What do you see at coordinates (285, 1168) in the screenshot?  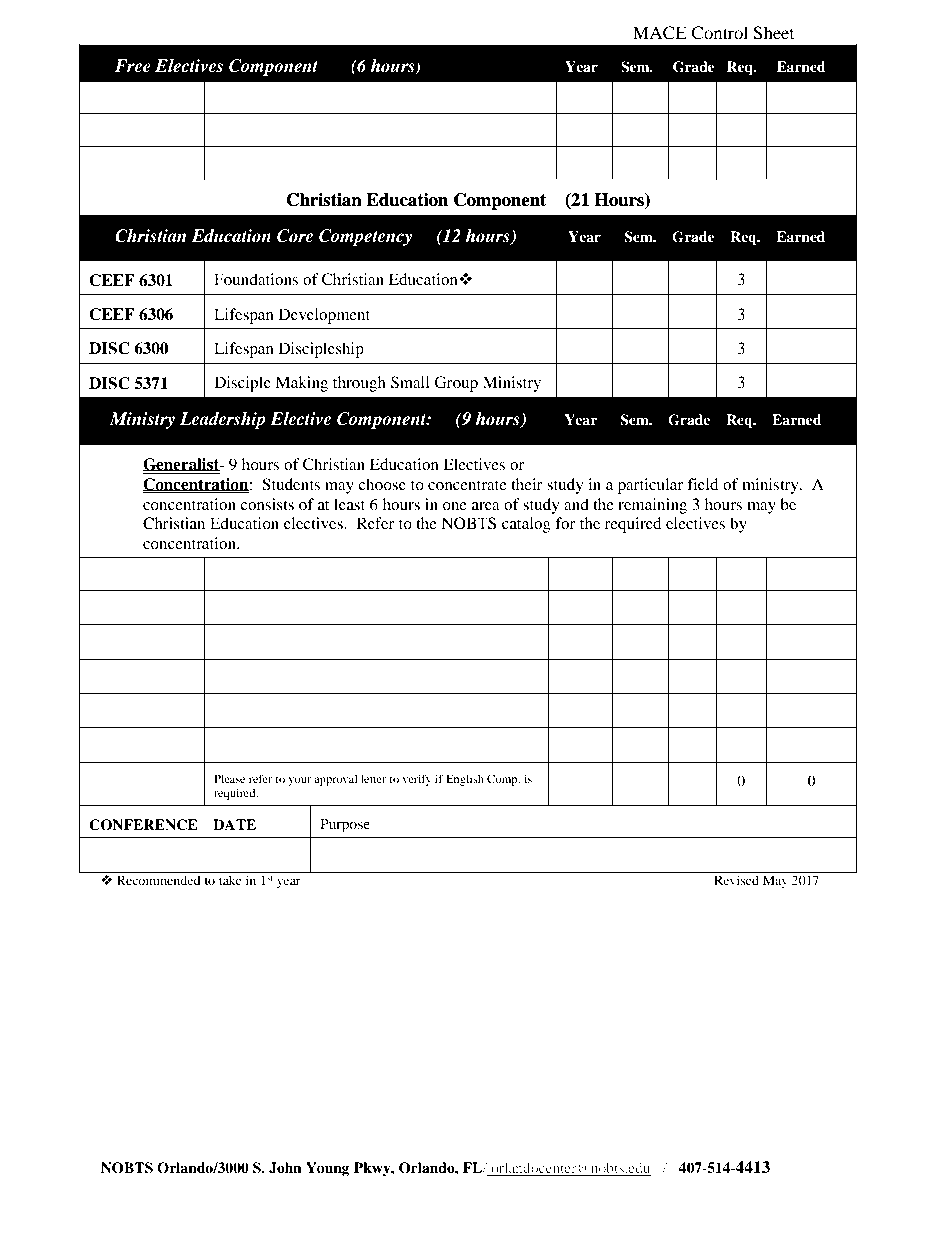 I see `John` at bounding box center [285, 1168].
